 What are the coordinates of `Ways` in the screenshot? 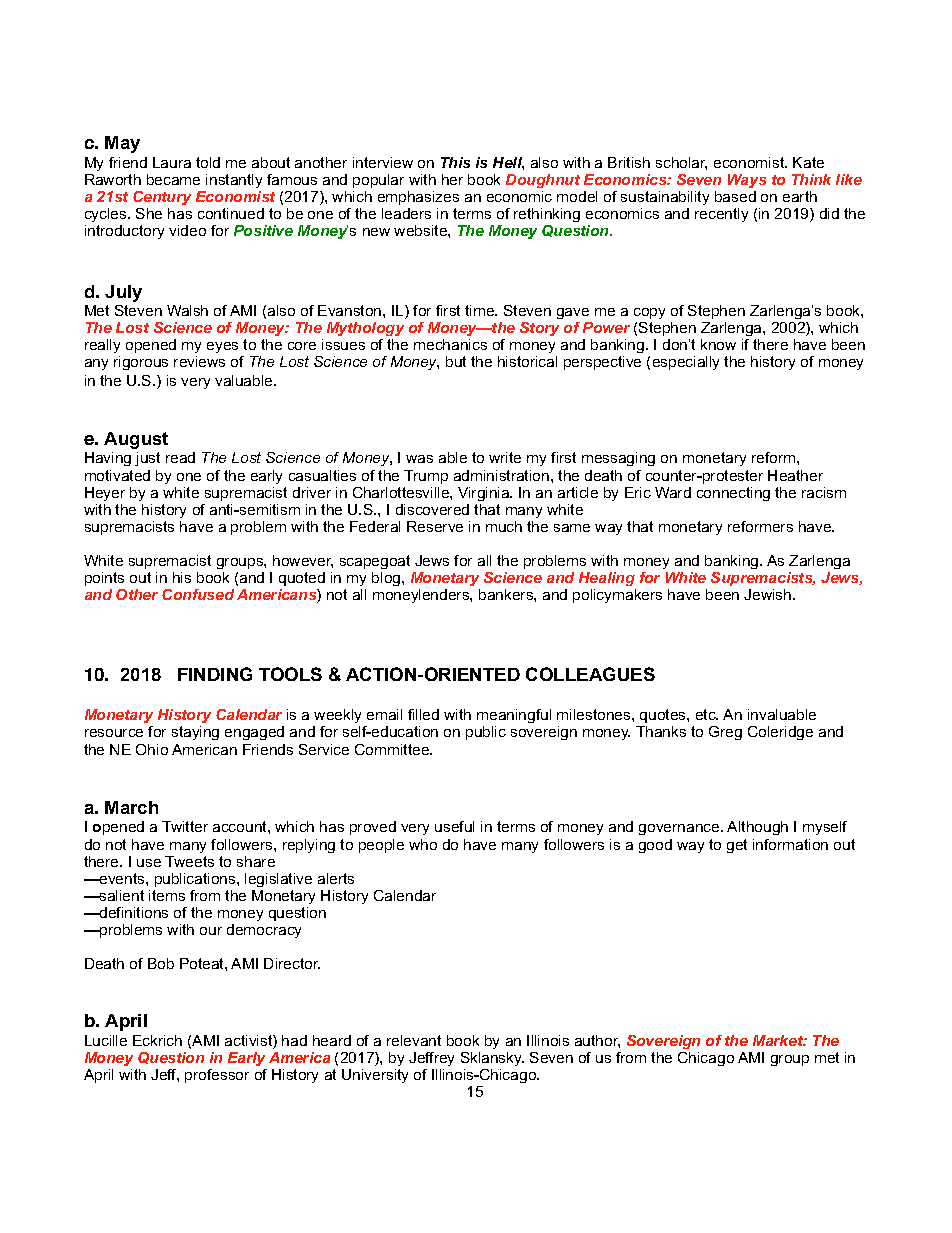 It's located at (747, 181).
